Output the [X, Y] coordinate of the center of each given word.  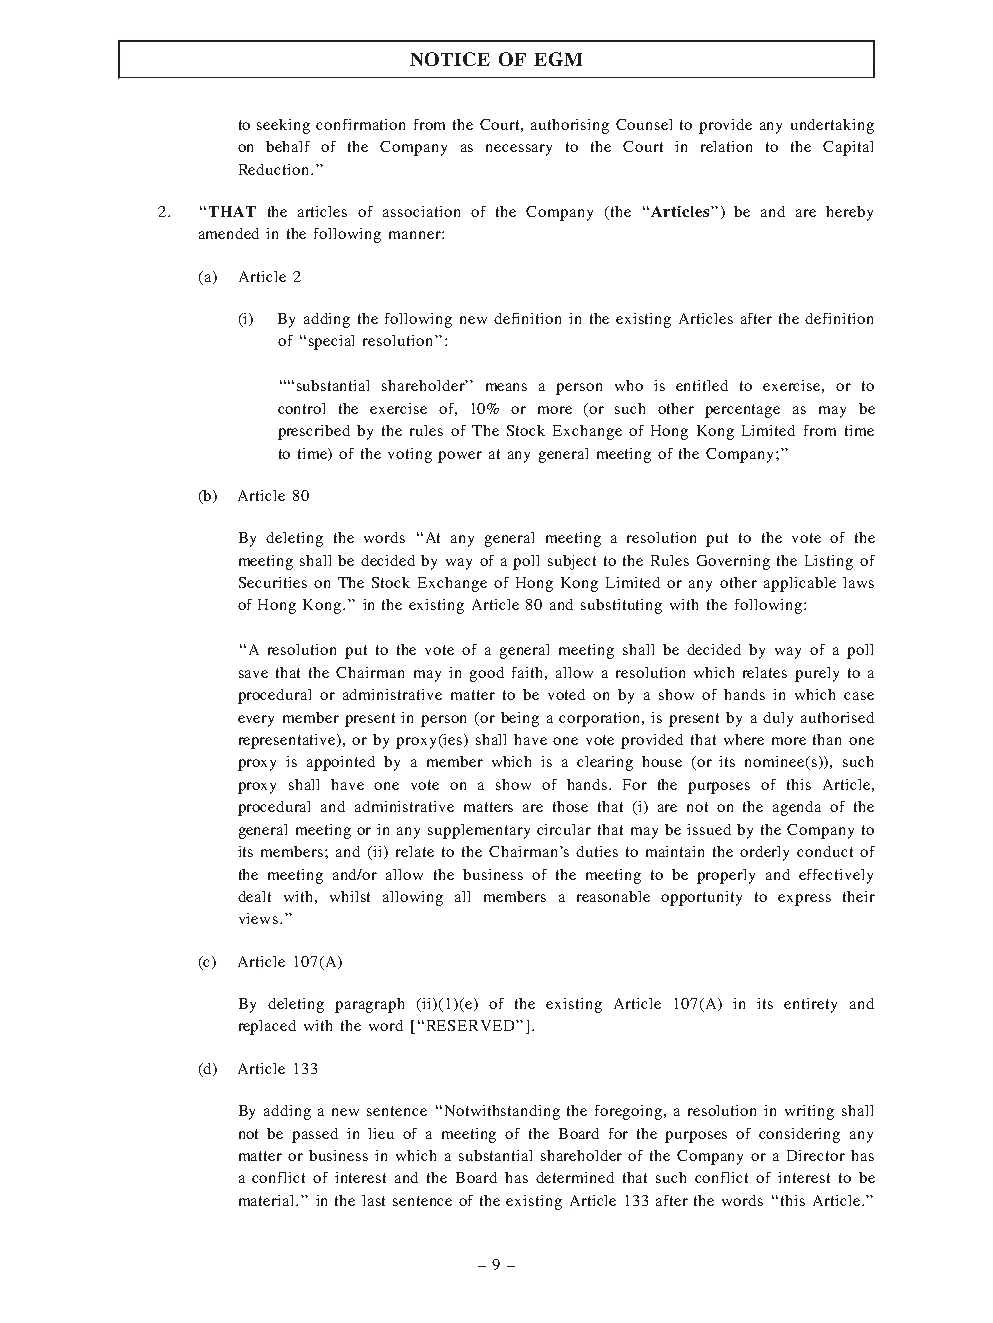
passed [315, 1135]
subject [572, 562]
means [506, 387]
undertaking [832, 126]
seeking [283, 126]
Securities [273, 582]
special [331, 342]
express [804, 900]
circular [564, 829]
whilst [350, 896]
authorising [570, 126]
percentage [742, 411]
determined [575, 1177]
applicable [800, 584]
